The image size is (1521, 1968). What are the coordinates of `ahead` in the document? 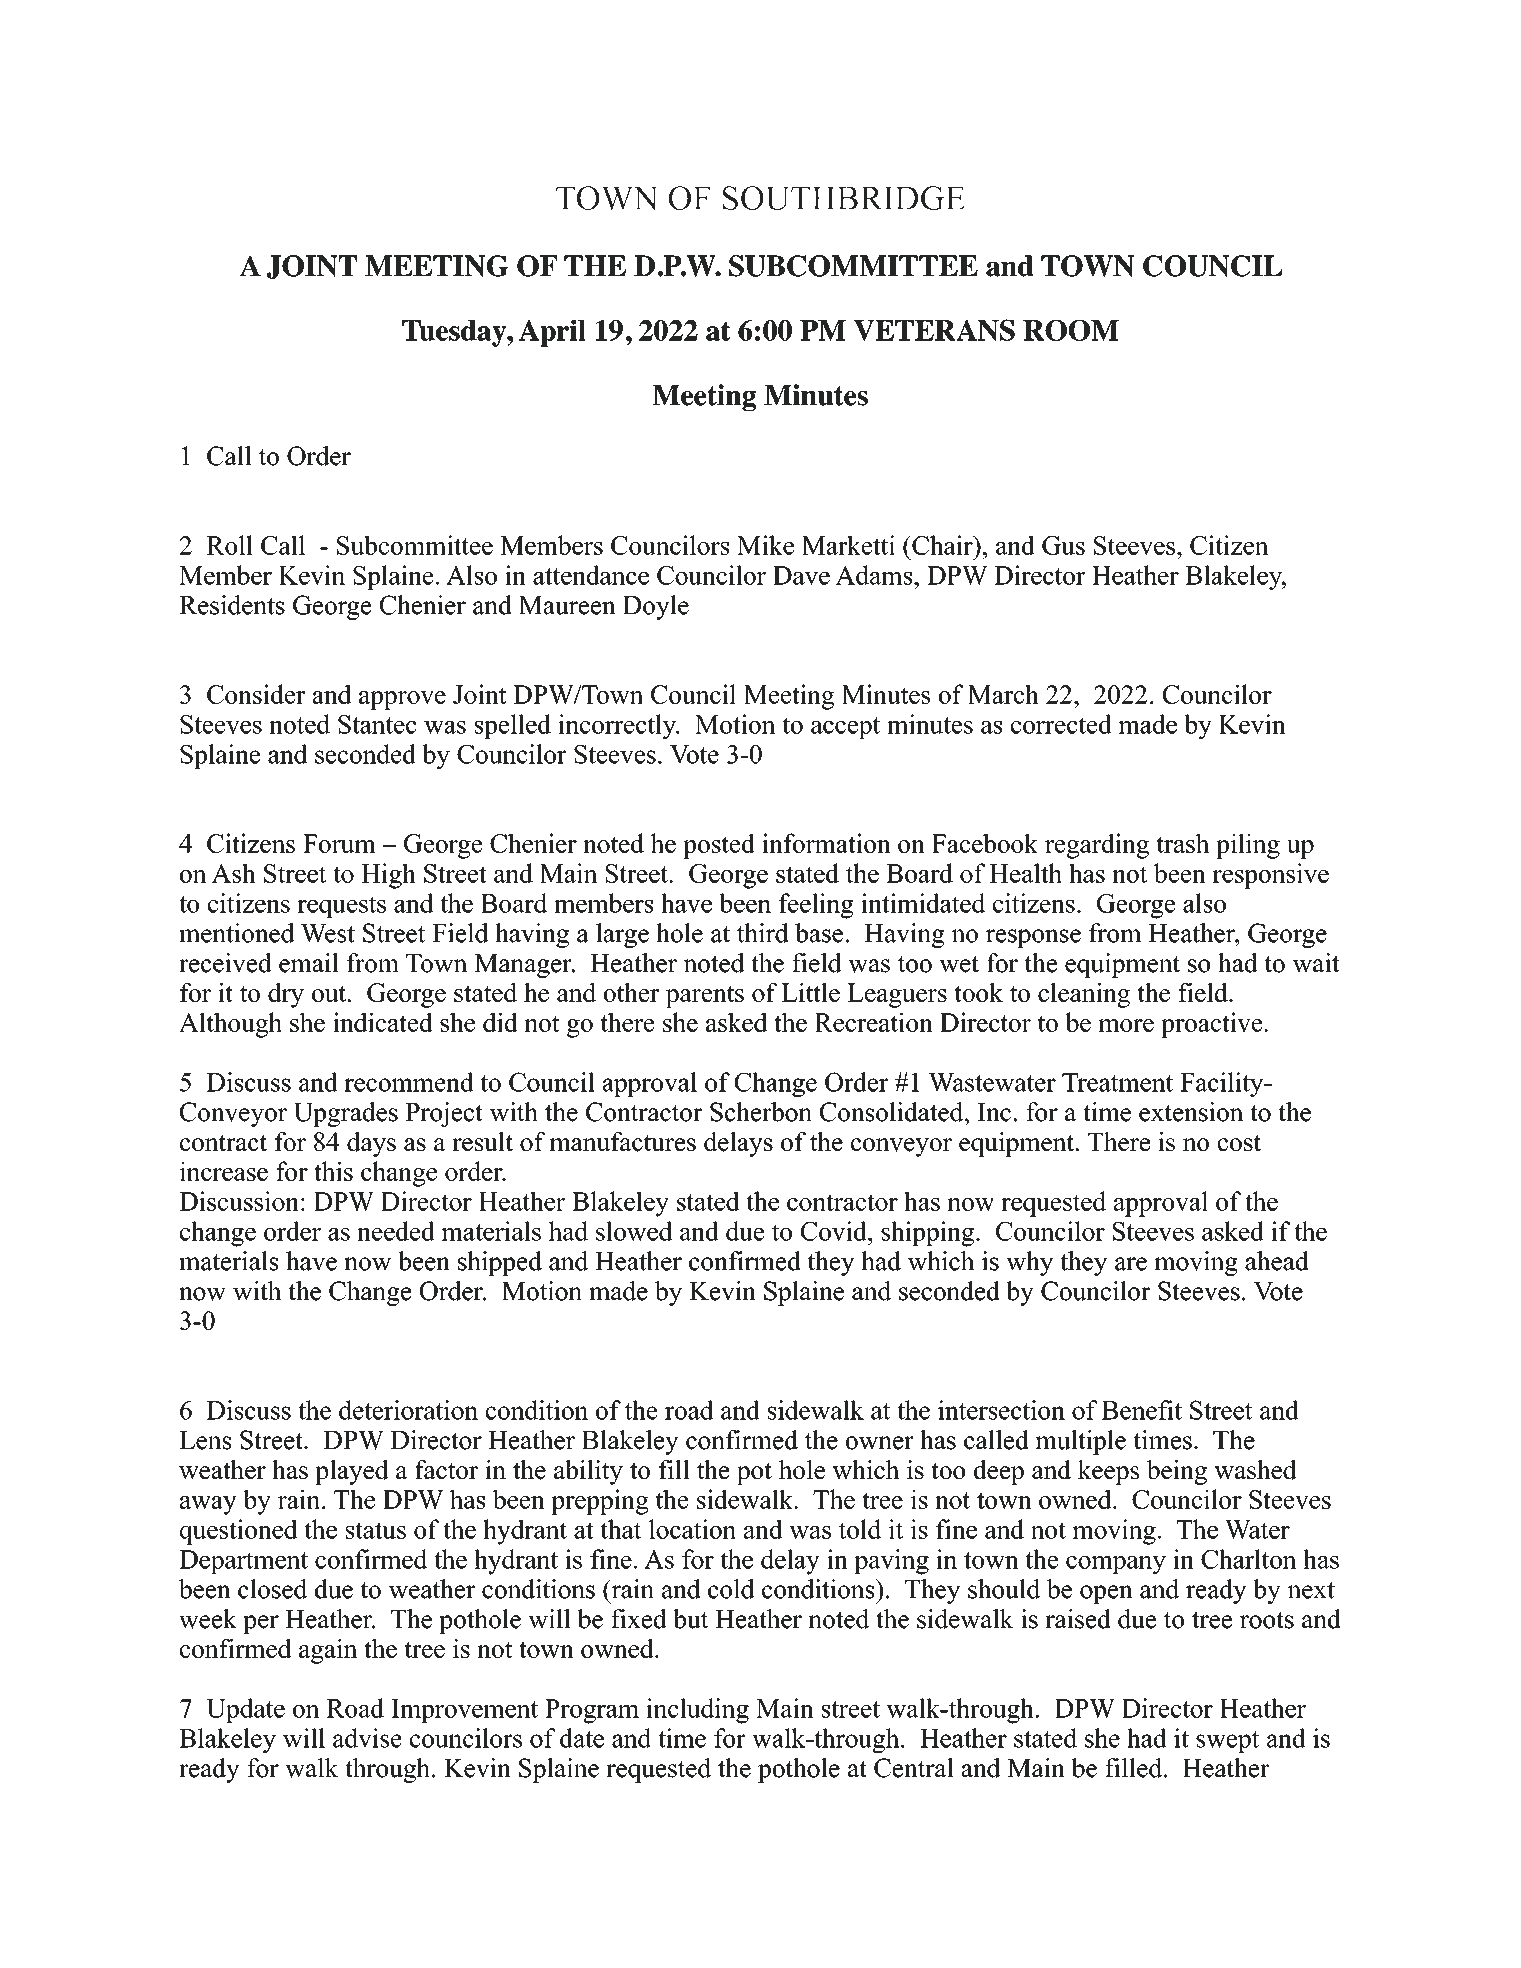 It's located at (1277, 1261).
